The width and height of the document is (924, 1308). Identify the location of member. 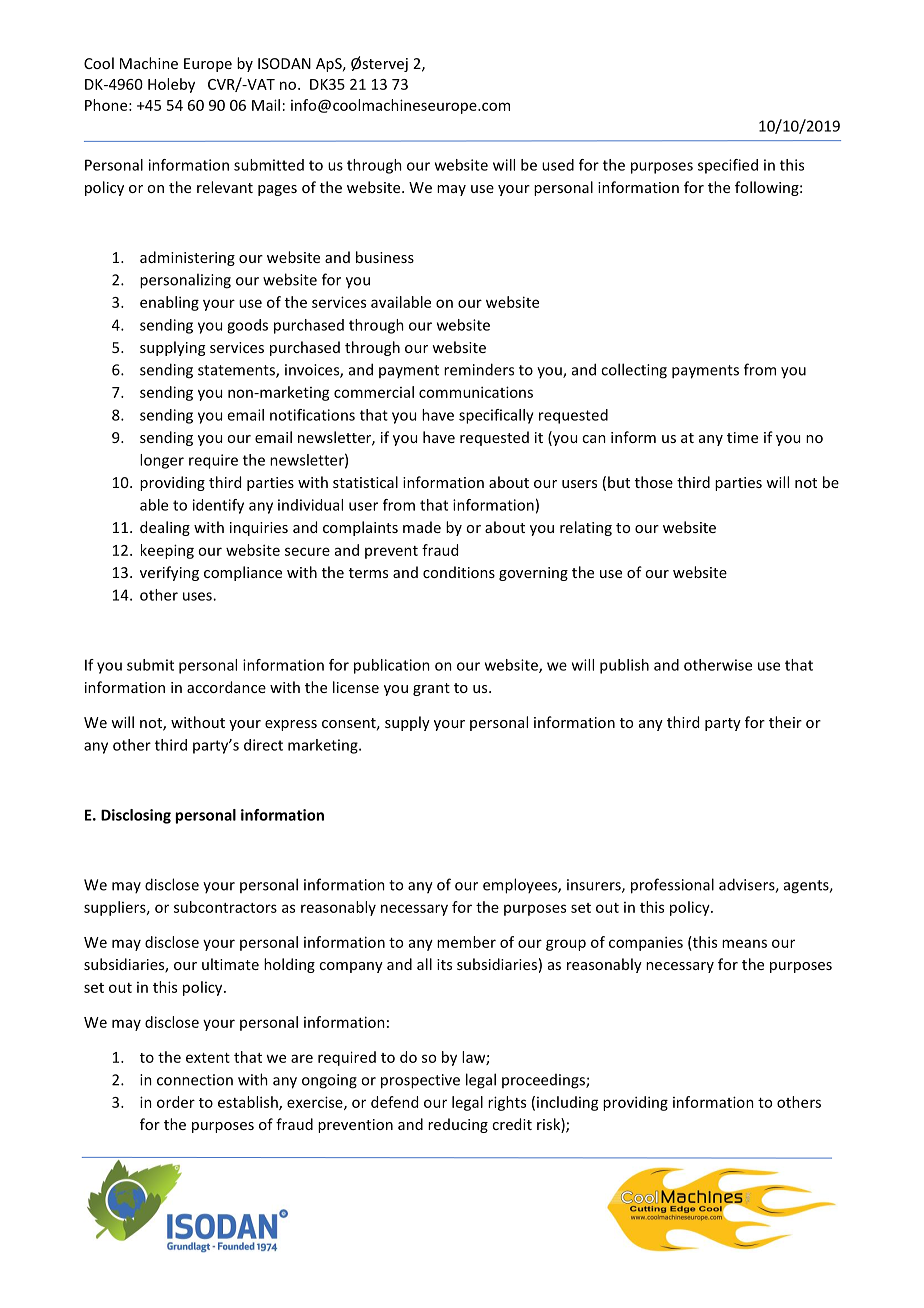
(466, 942).
